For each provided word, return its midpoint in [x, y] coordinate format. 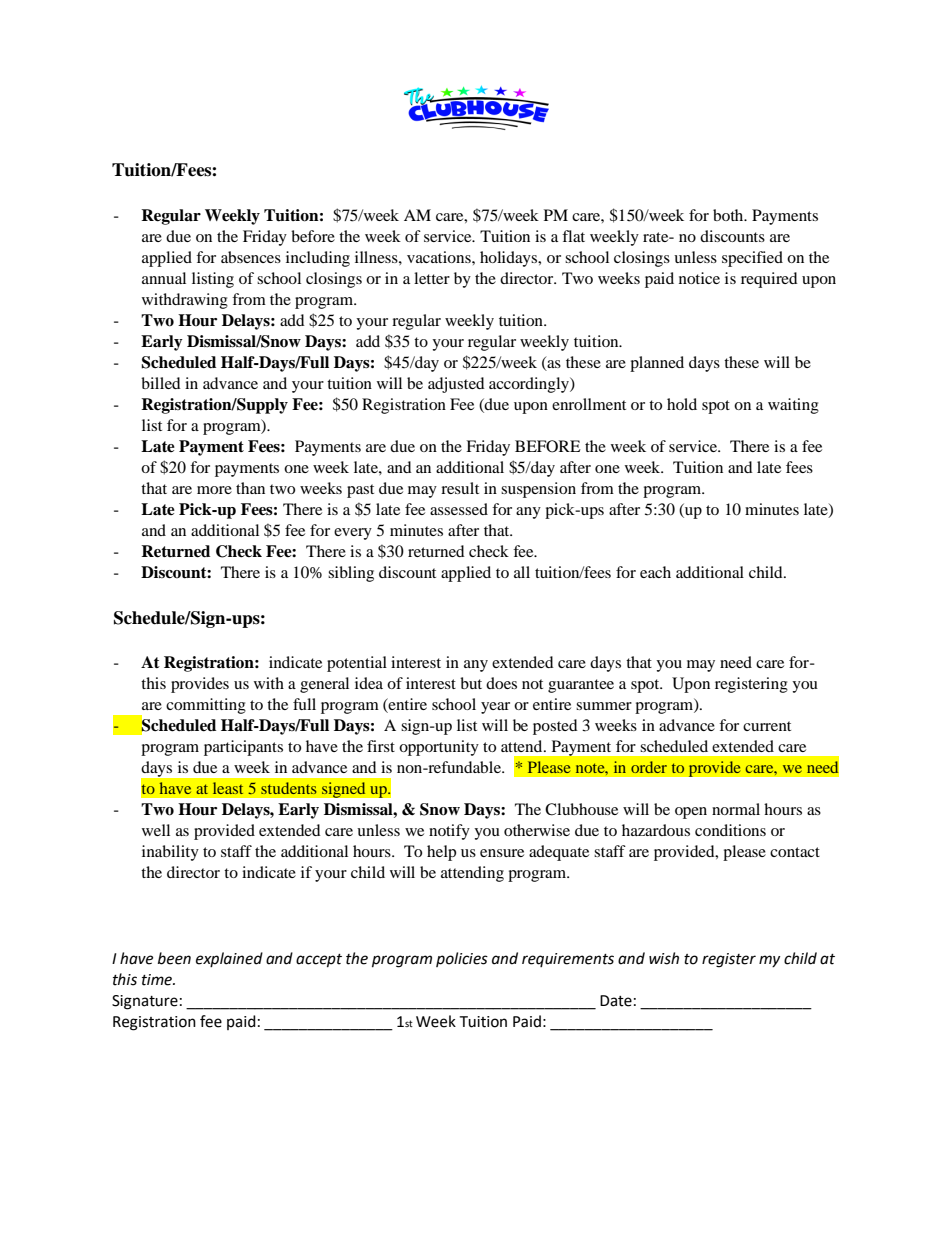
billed [161, 383]
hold [682, 404]
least [228, 788]
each [655, 572]
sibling [351, 574]
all [522, 572]
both [729, 215]
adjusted [456, 385]
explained [229, 959]
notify [449, 832]
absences [251, 257]
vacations [440, 257]
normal [736, 809]
